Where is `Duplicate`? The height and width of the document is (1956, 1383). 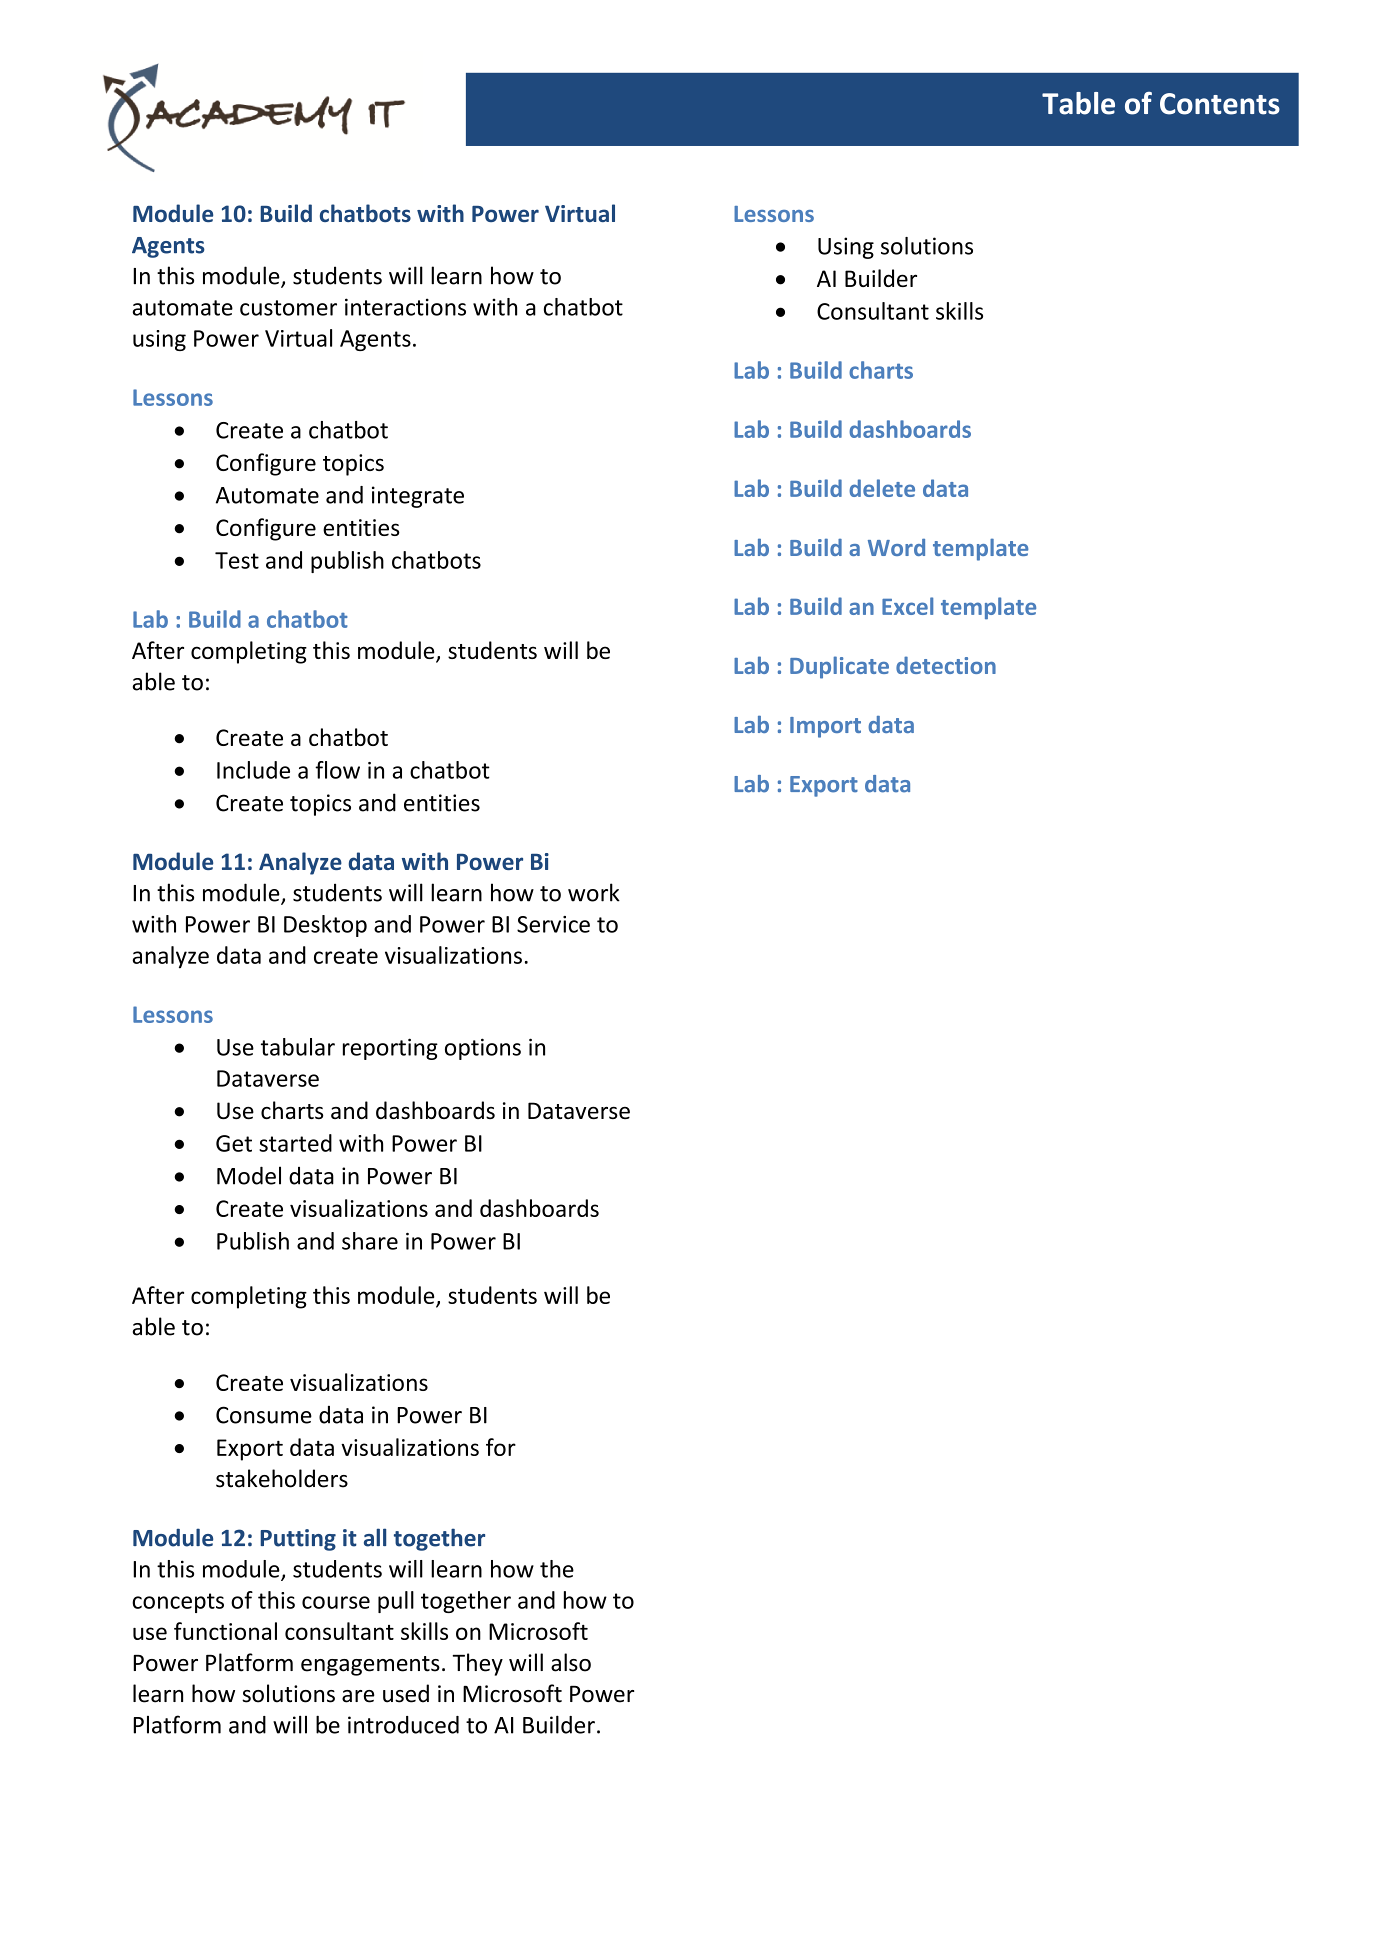
Duplicate is located at coordinates (839, 667).
